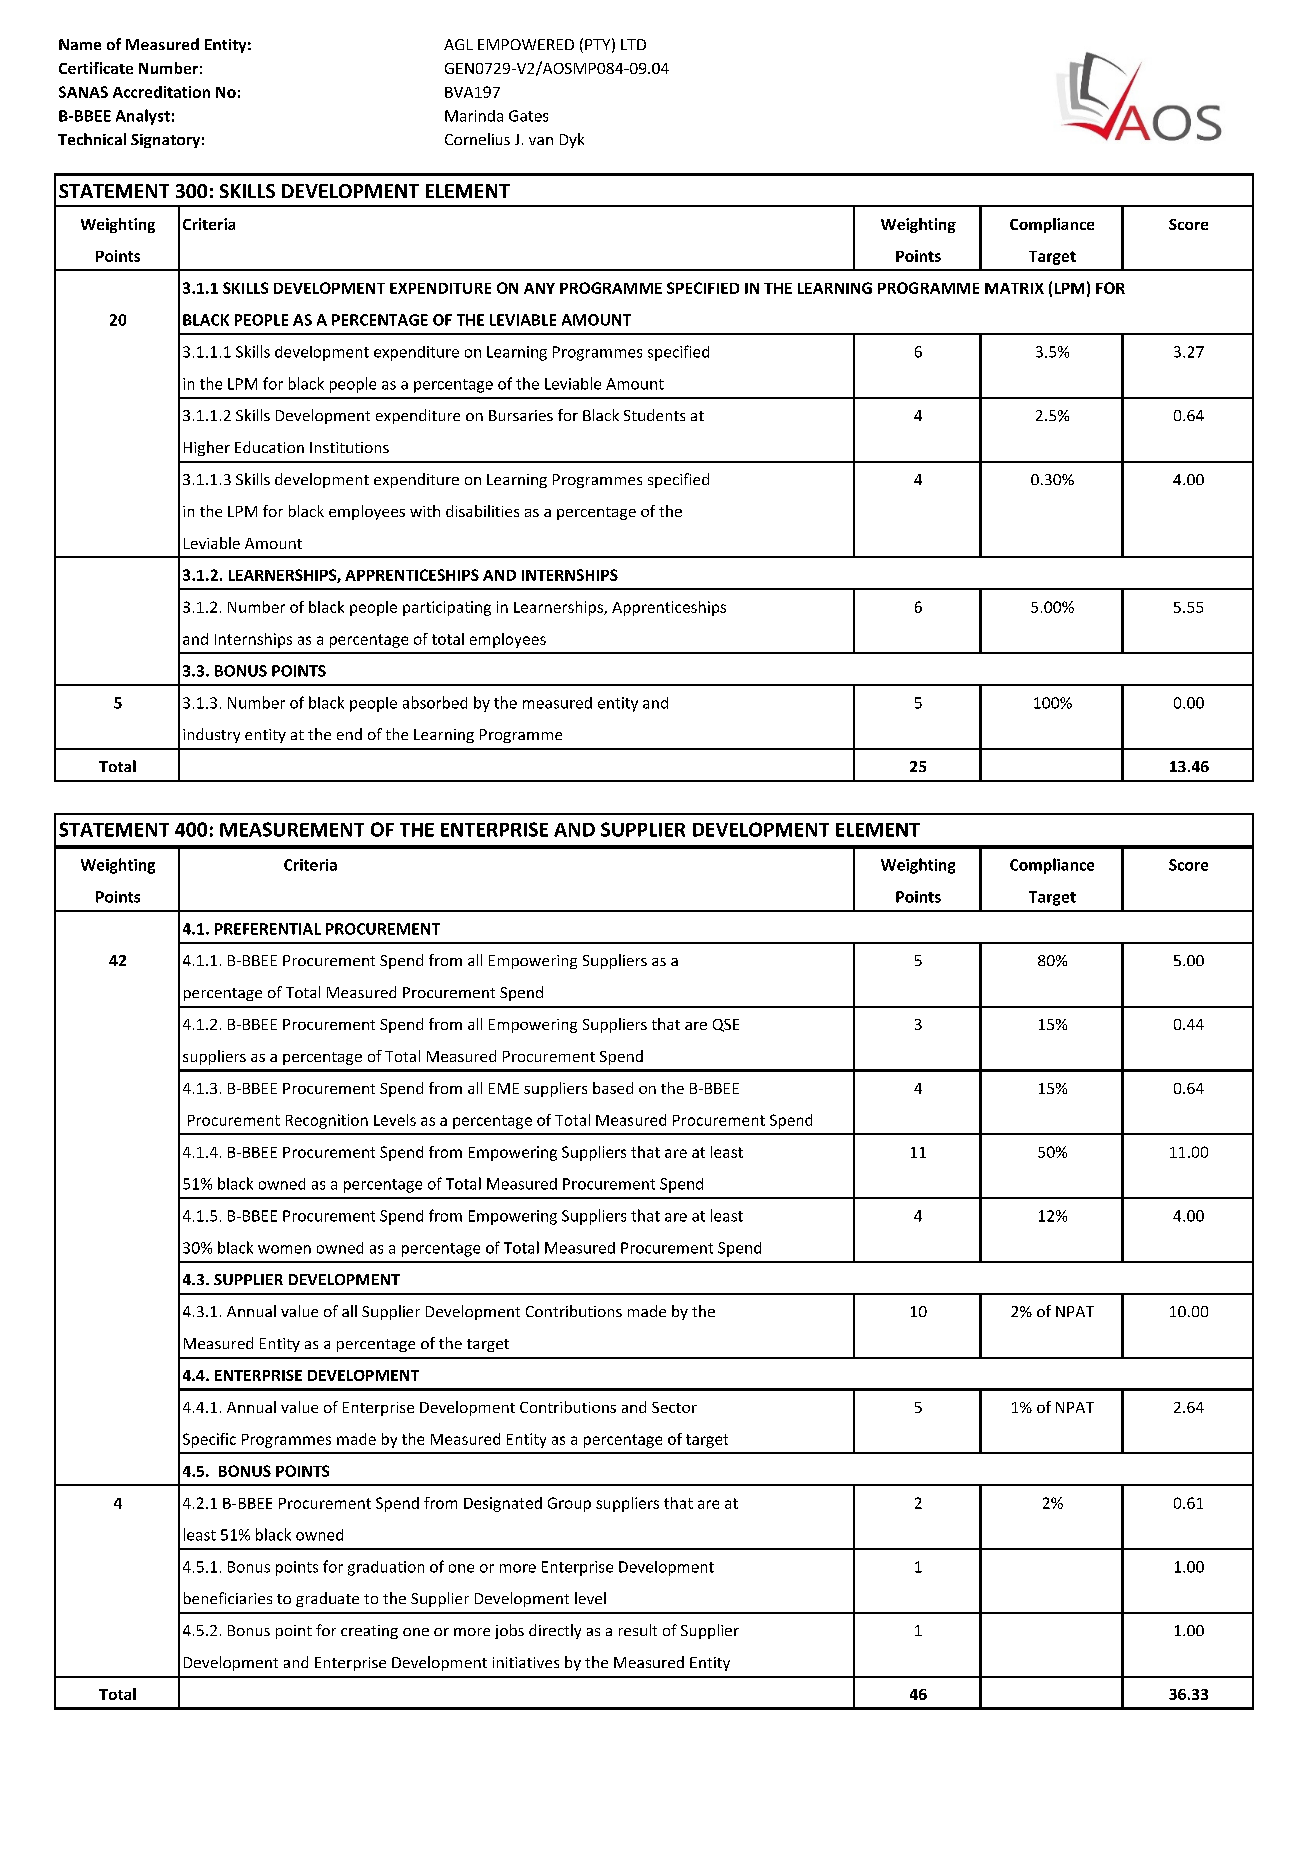  What do you see at coordinates (674, 1407) in the screenshot?
I see `Sector` at bounding box center [674, 1407].
